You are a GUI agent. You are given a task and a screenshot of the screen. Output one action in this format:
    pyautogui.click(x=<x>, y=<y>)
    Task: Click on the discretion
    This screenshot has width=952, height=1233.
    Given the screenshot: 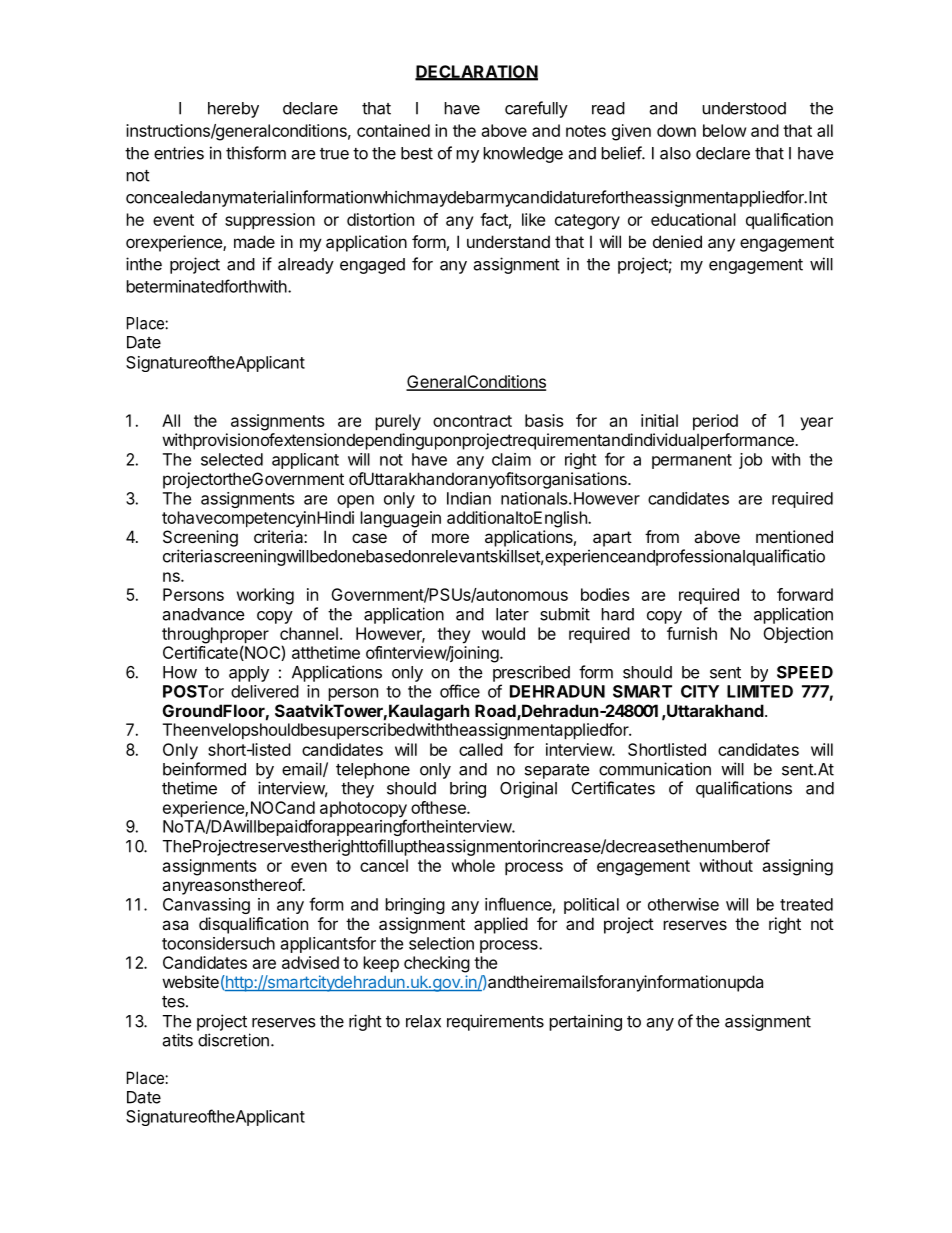 What is the action you would take?
    pyautogui.click(x=233, y=1040)
